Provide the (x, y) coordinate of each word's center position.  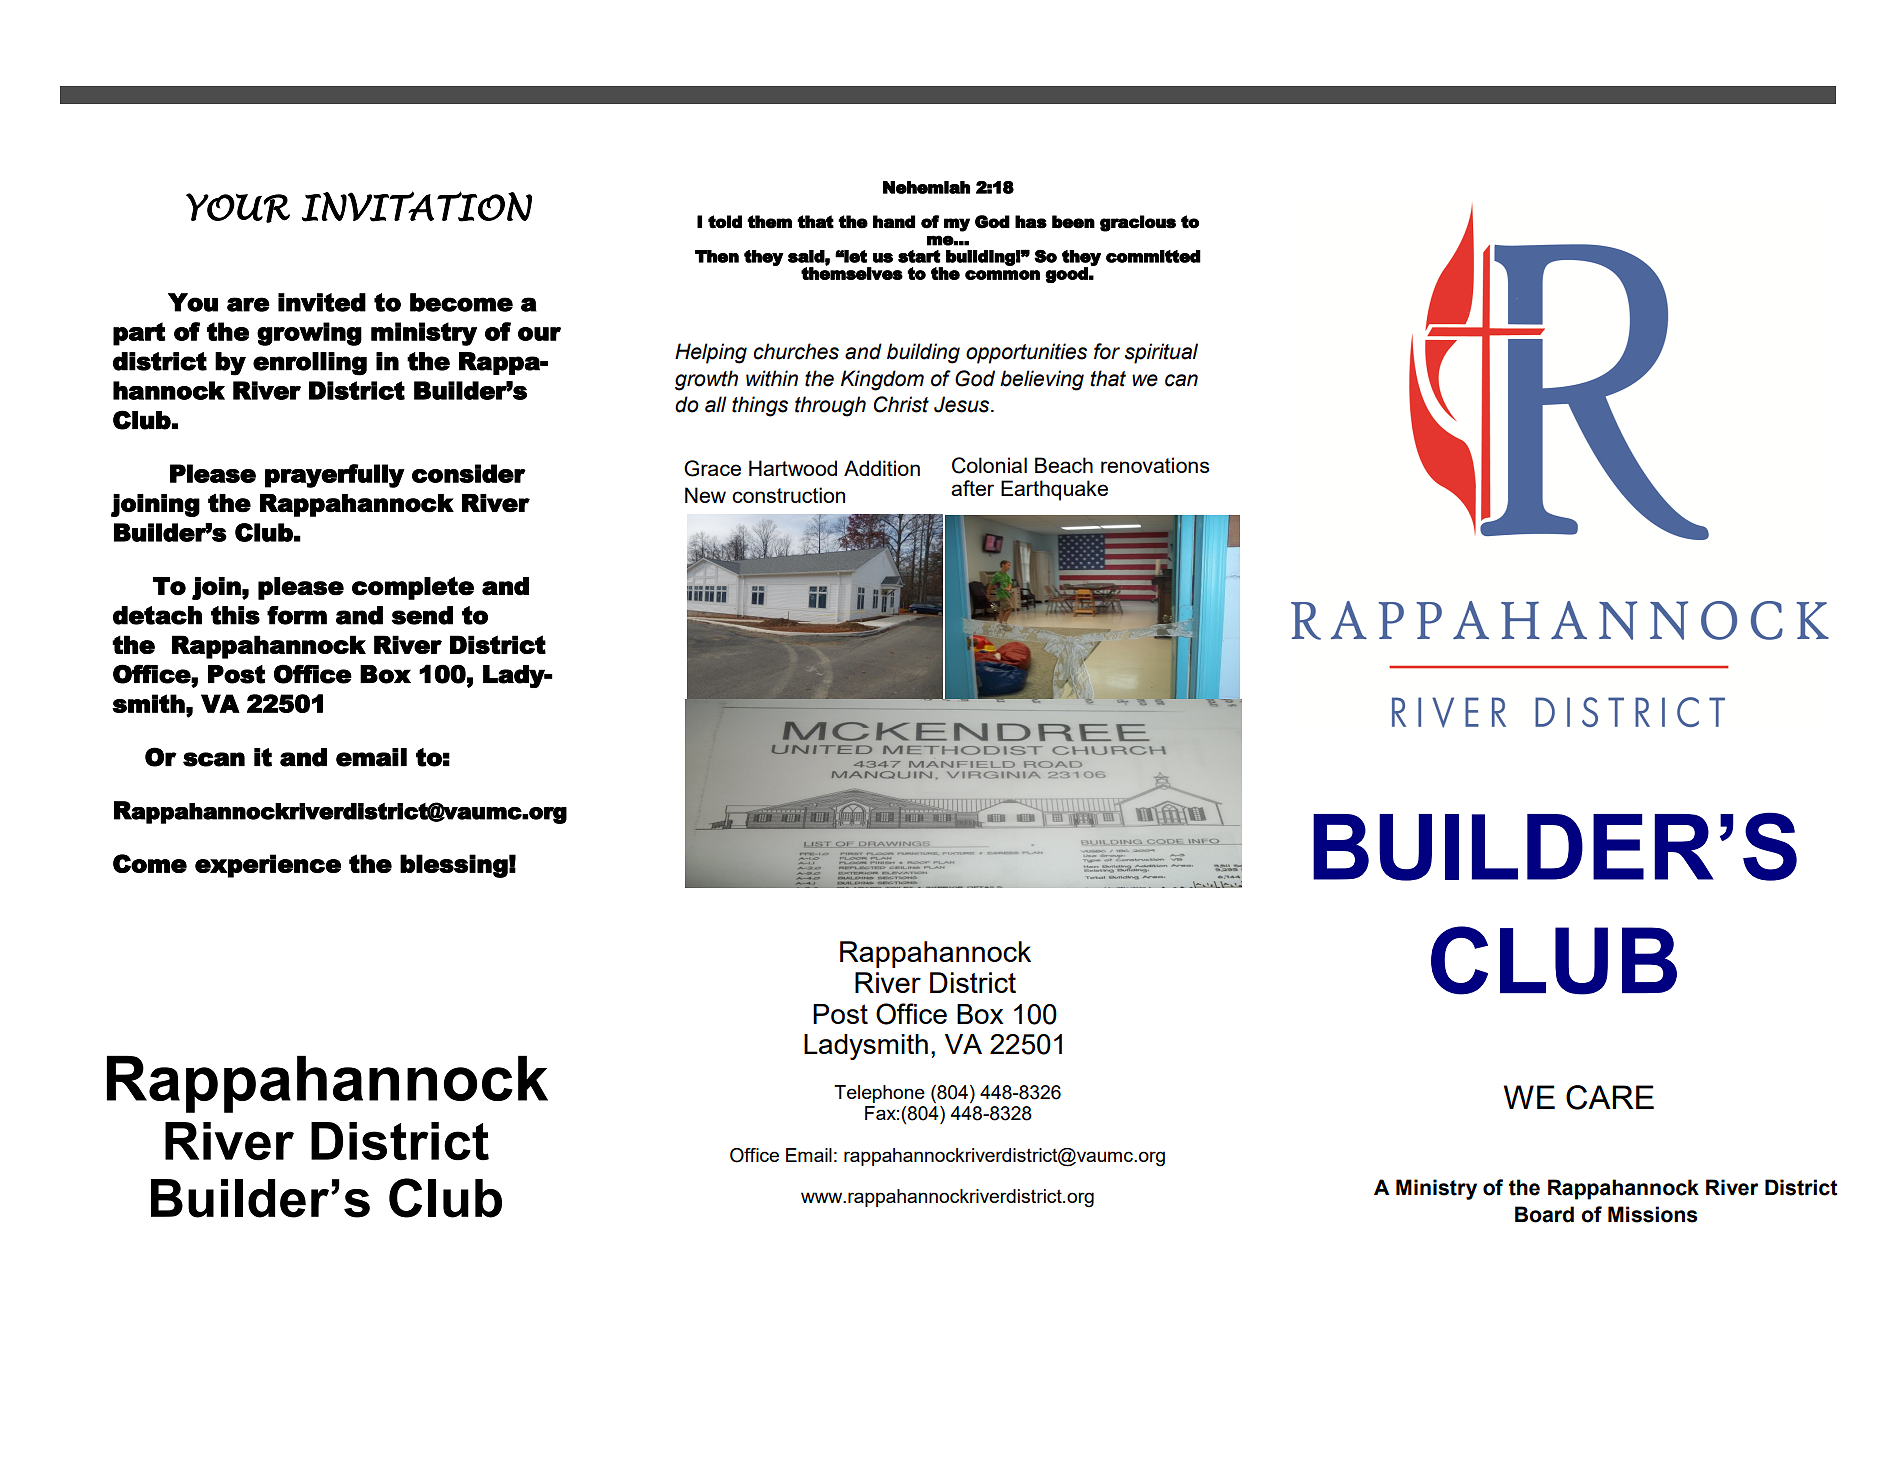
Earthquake (1054, 490)
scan (214, 759)
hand (894, 222)
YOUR (238, 208)
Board (1544, 1214)
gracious (1138, 223)
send (422, 615)
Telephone (879, 1094)
